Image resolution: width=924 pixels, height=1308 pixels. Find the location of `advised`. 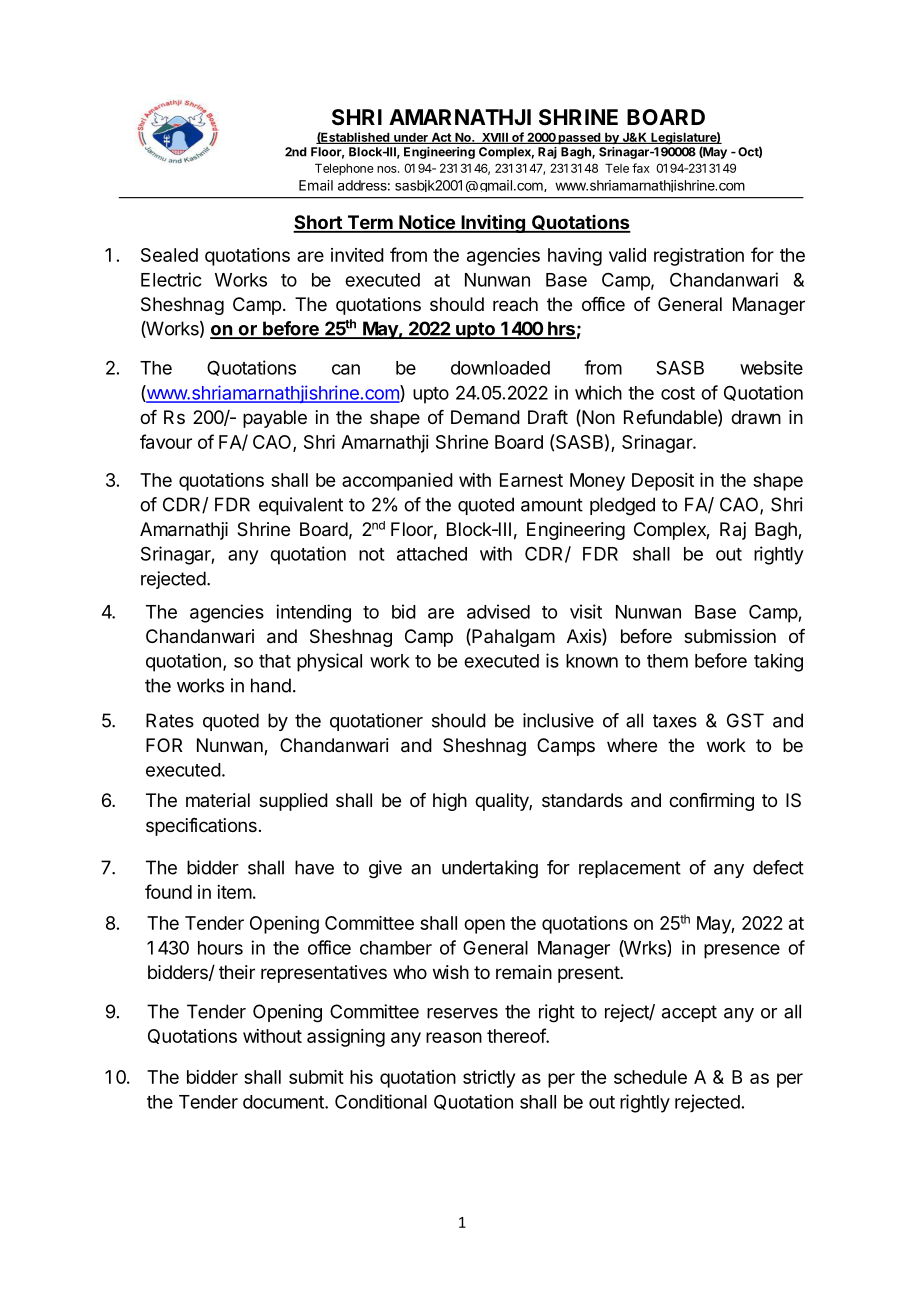

advised is located at coordinates (498, 611).
